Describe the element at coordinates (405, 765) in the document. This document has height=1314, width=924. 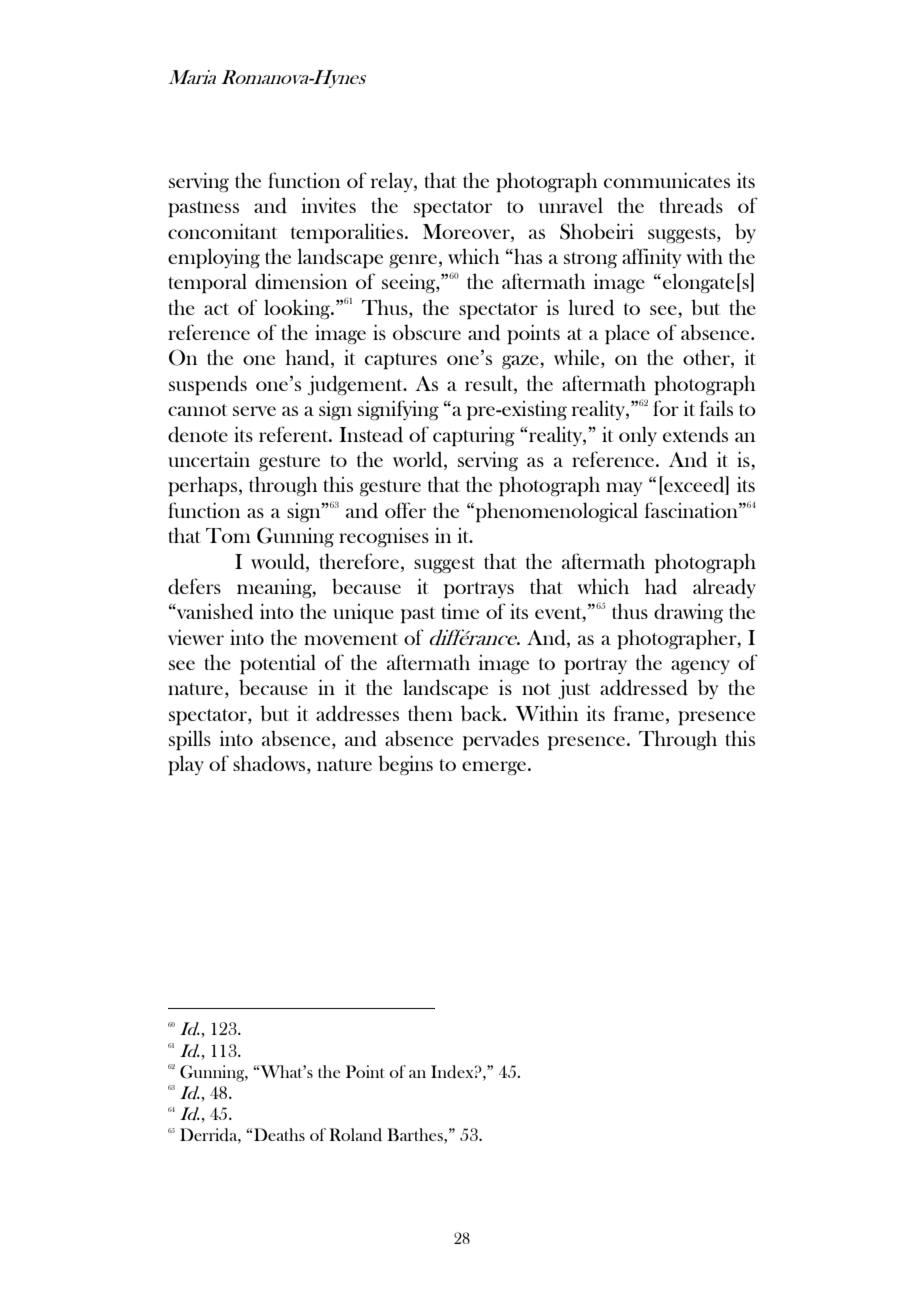
I see `begins` at that location.
